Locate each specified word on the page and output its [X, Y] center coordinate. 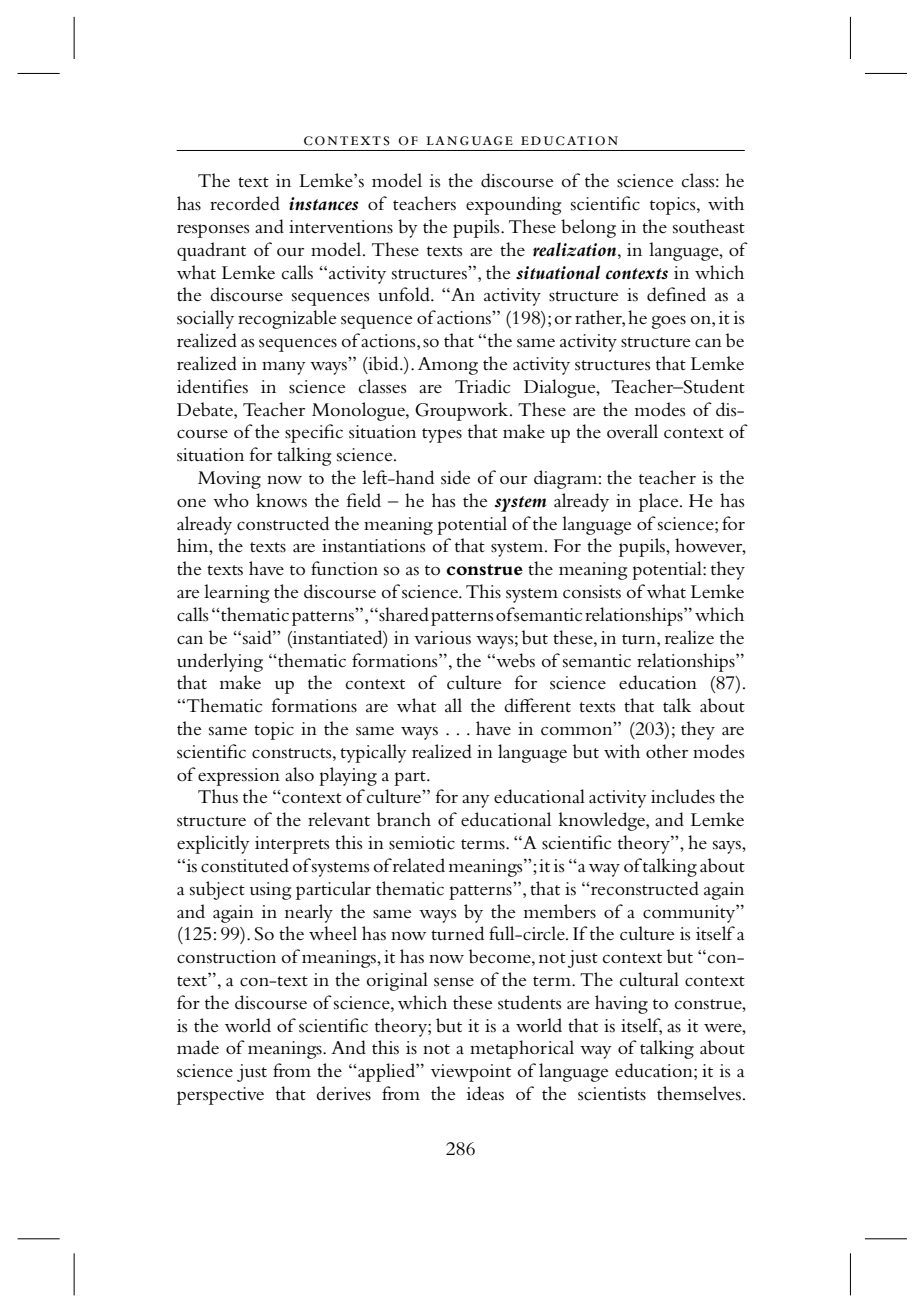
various [442, 638]
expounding [513, 205]
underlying [220, 662]
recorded [245, 203]
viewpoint [471, 1073]
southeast [709, 226]
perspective [220, 1096]
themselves [699, 1093]
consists [592, 592]
